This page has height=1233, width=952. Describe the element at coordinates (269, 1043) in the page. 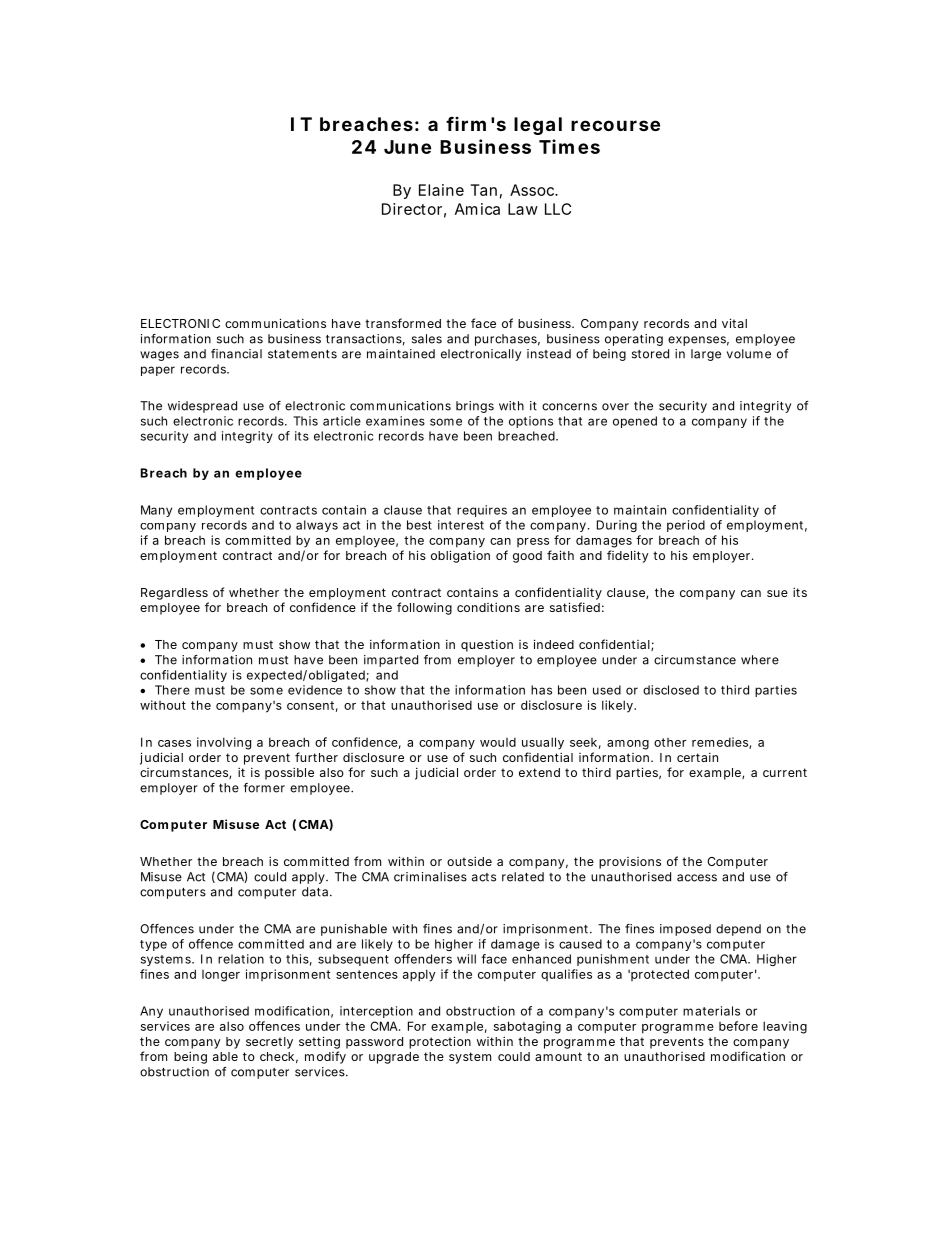

I see `secretly` at that location.
